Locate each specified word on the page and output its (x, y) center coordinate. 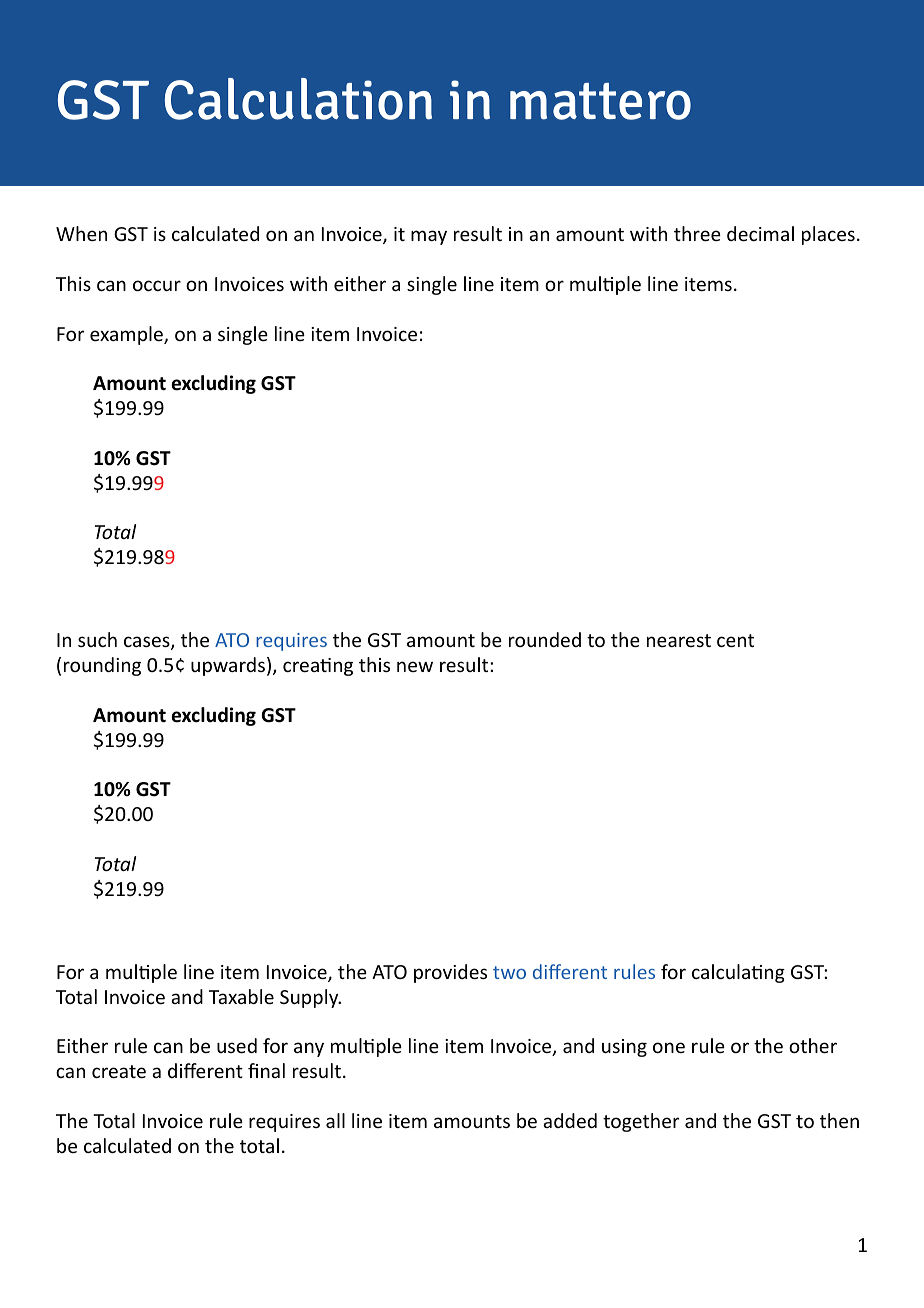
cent (735, 640)
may (429, 237)
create (119, 1071)
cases (148, 643)
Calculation (298, 99)
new (415, 666)
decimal (760, 233)
